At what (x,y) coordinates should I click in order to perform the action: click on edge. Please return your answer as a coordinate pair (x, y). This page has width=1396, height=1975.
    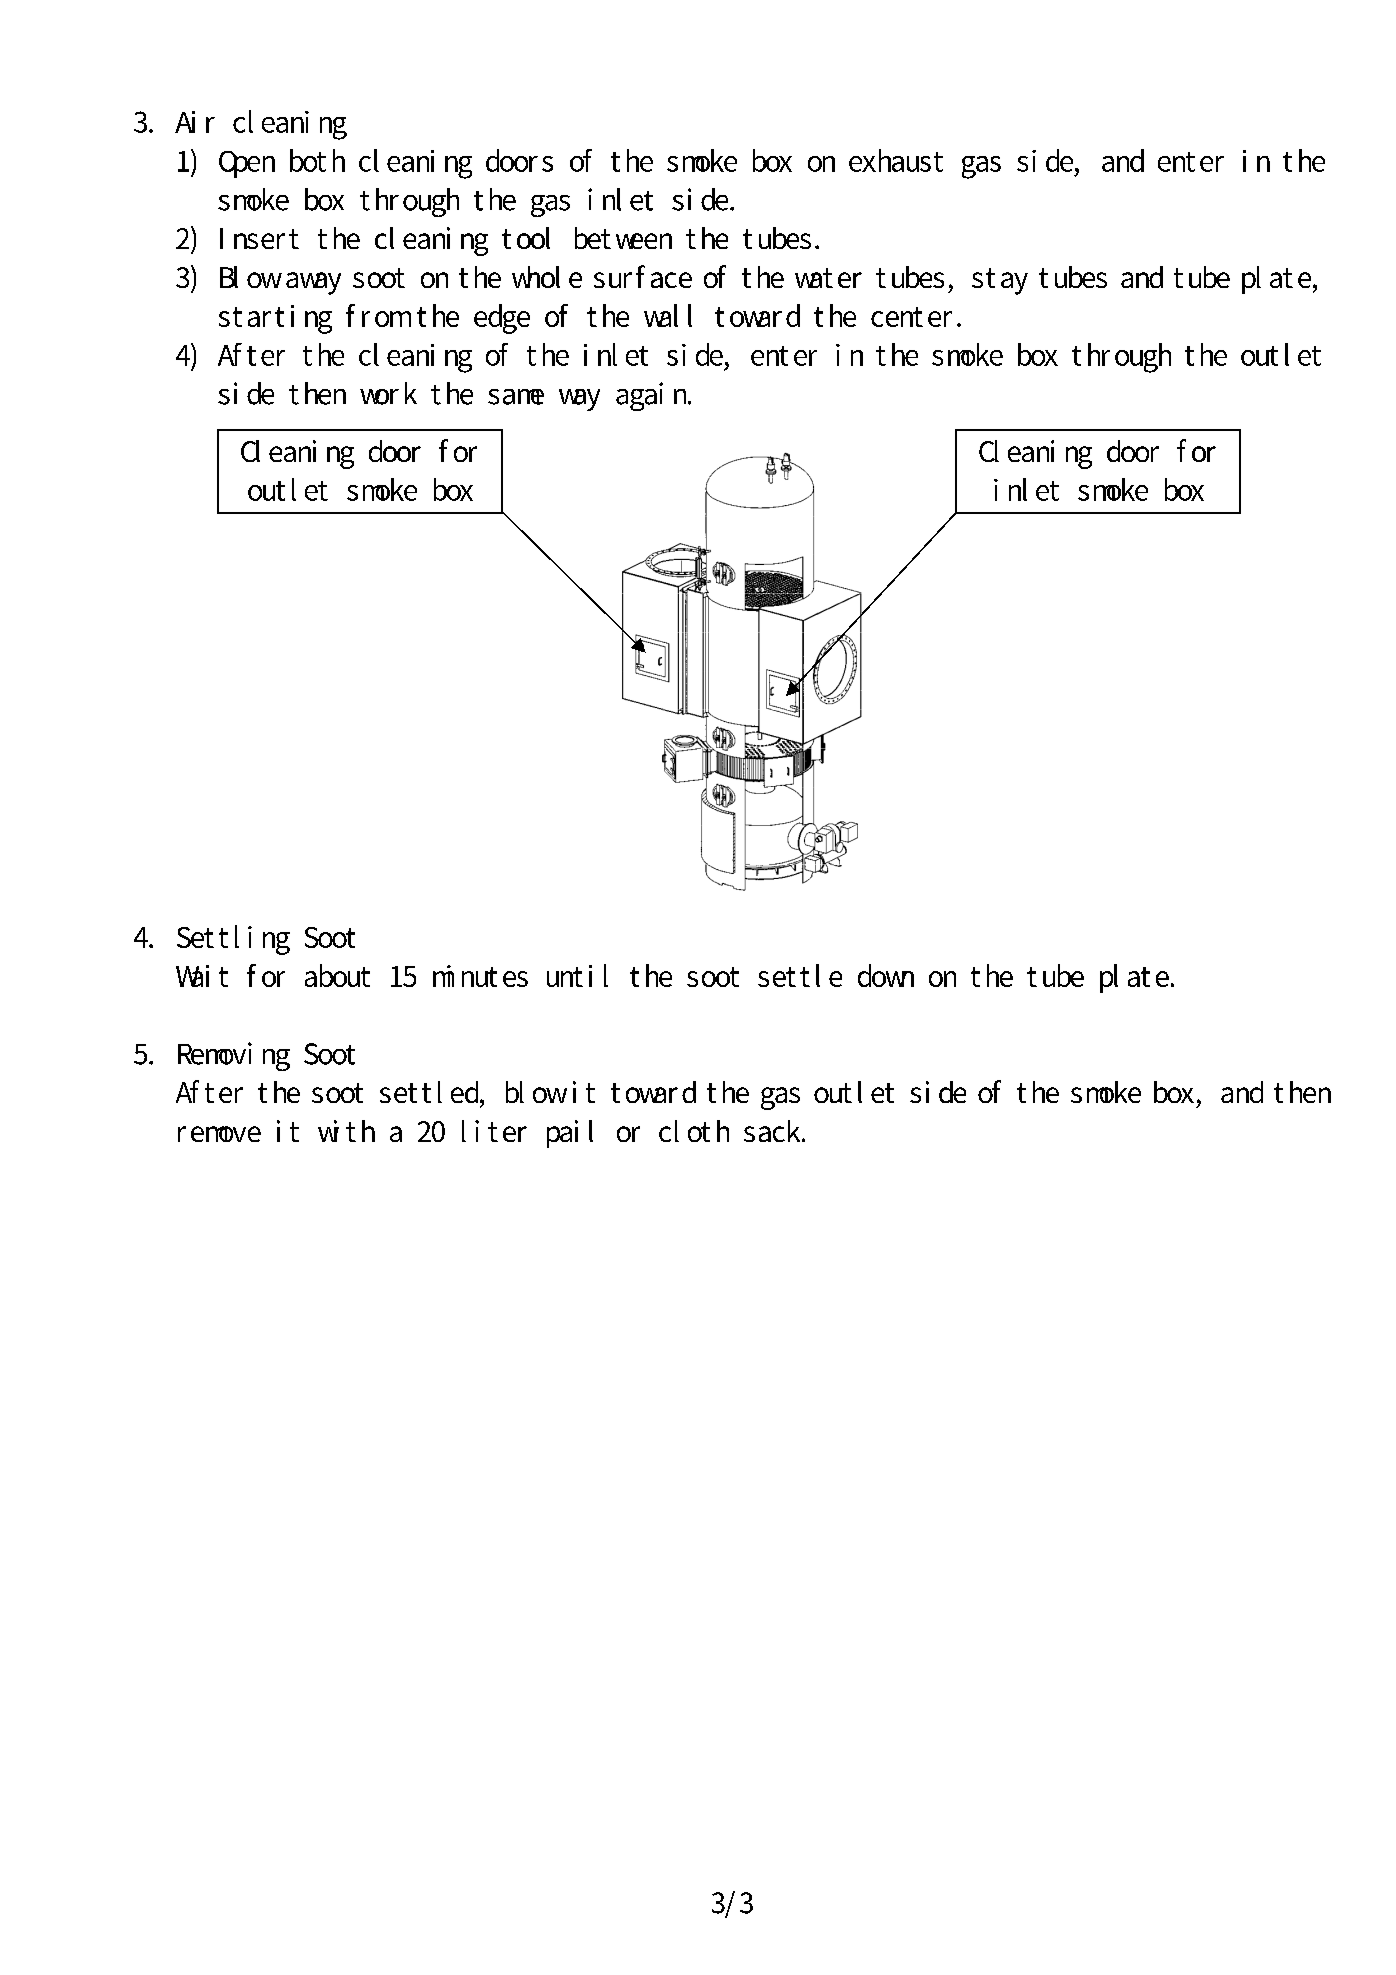
    Looking at the image, I should click on (502, 319).
